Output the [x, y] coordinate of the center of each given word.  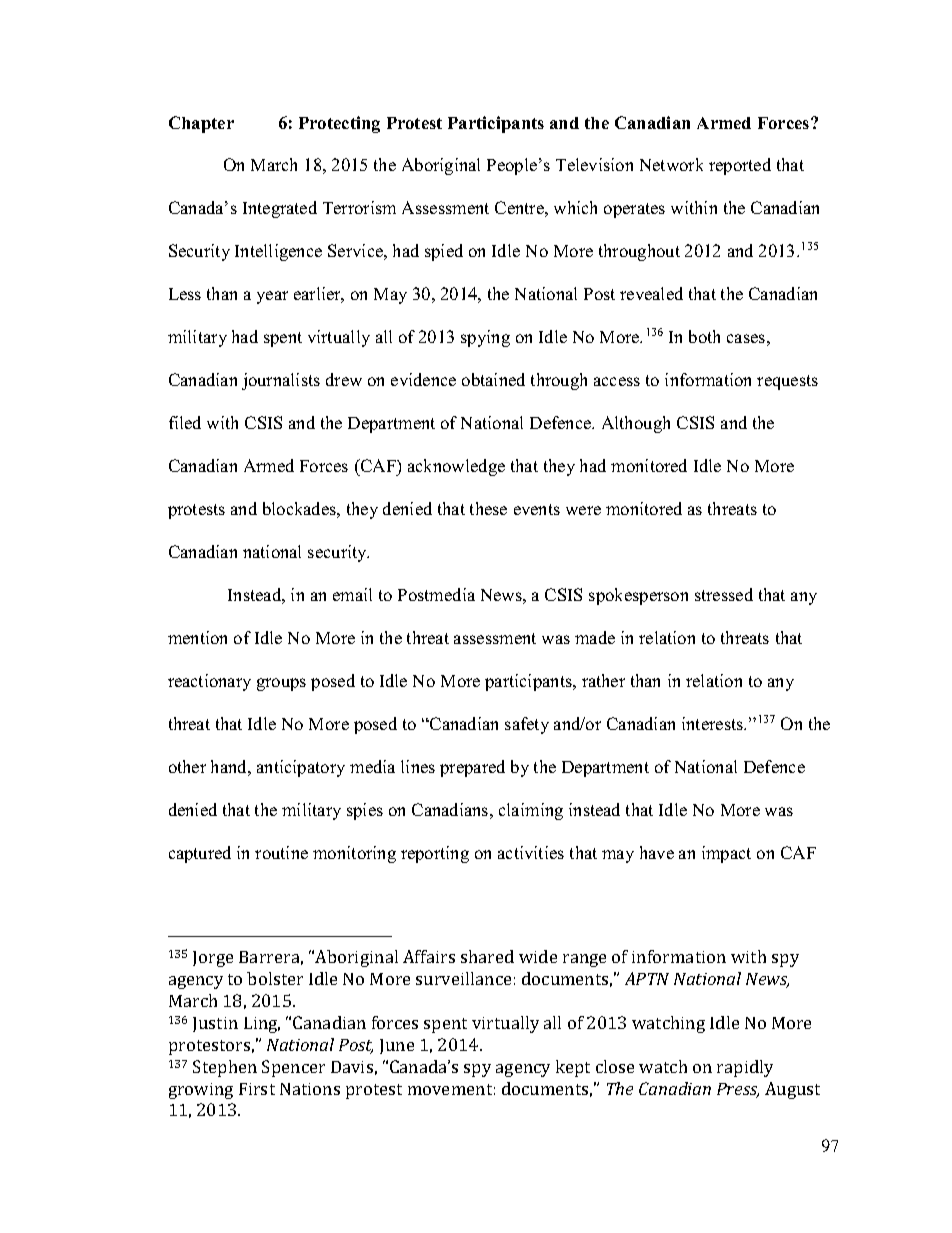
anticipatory [301, 768]
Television [594, 164]
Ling [262, 1025]
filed [185, 422]
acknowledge [456, 467]
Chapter [201, 124]
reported [740, 166]
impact [726, 854]
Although [636, 424]
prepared [472, 768]
